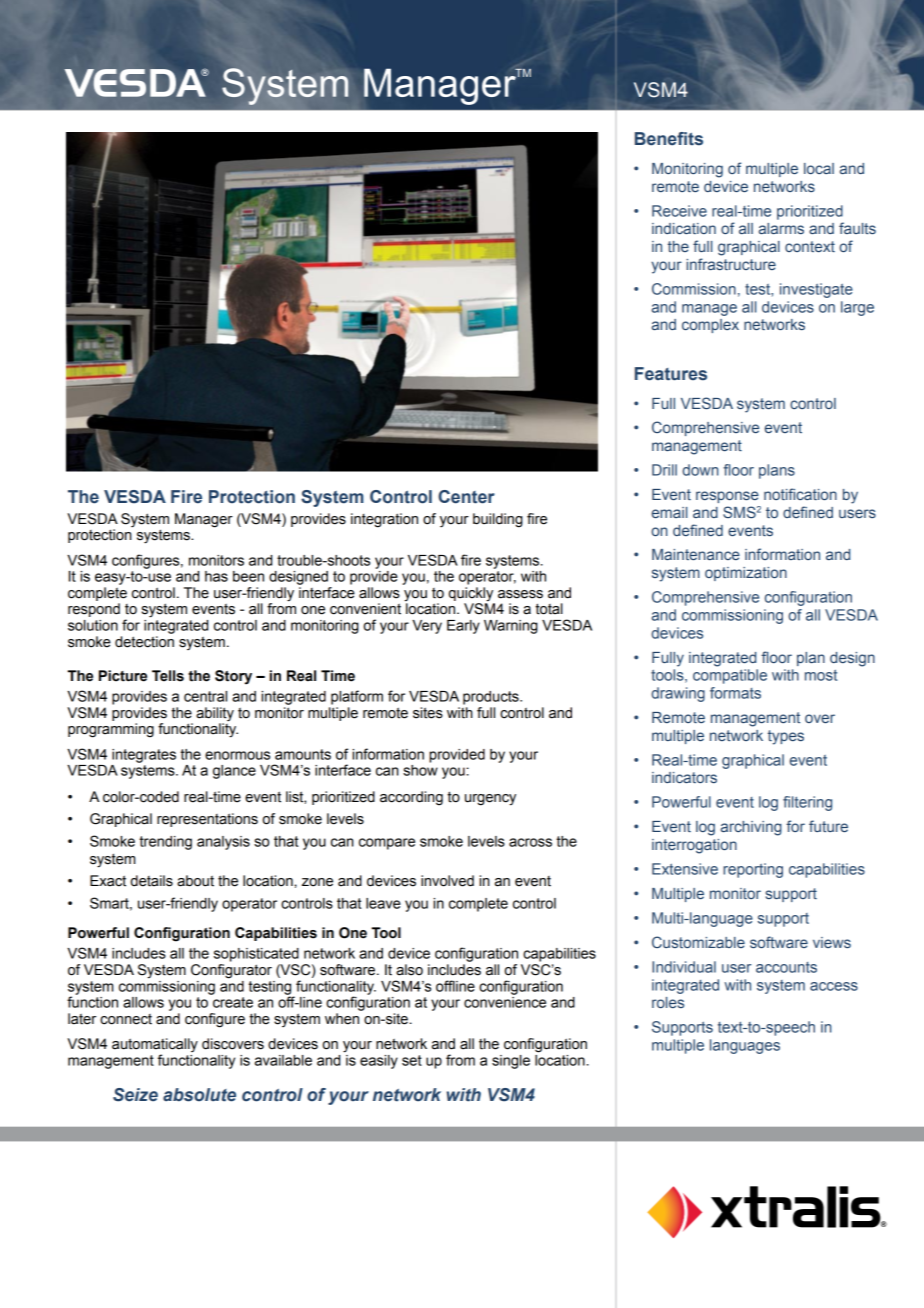  What do you see at coordinates (679, 211) in the screenshot?
I see `Receive` at bounding box center [679, 211].
